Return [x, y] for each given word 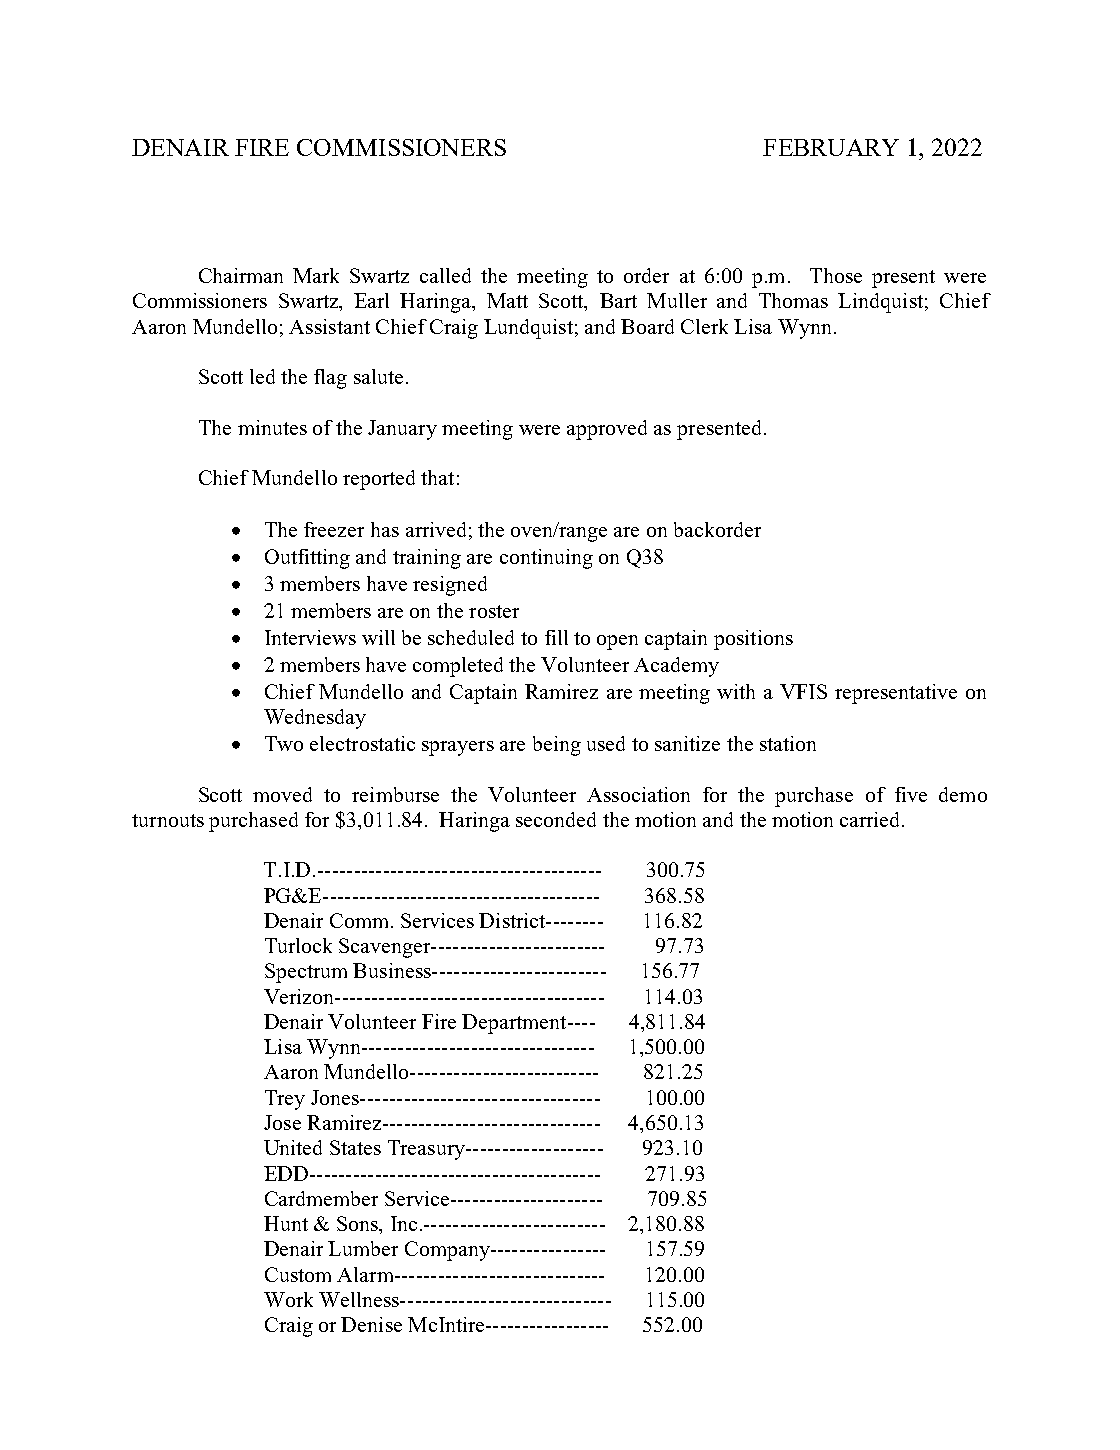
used [606, 743]
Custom [298, 1274]
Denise [371, 1324]
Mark [316, 275]
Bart [618, 300]
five [911, 794]
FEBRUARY [831, 147]
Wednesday [315, 719]
